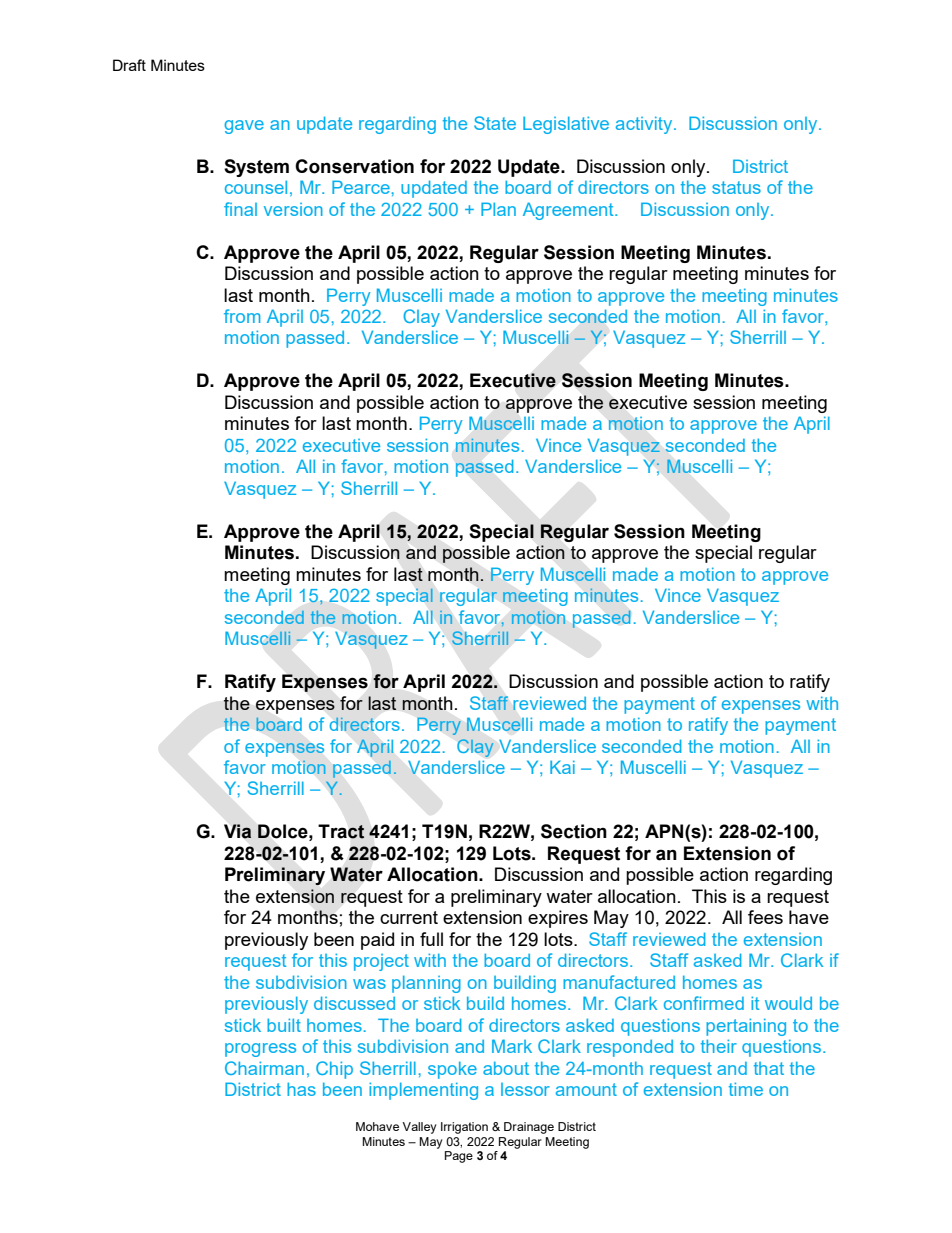 The width and height of the document is (952, 1233). I want to click on Section, so click(574, 831).
